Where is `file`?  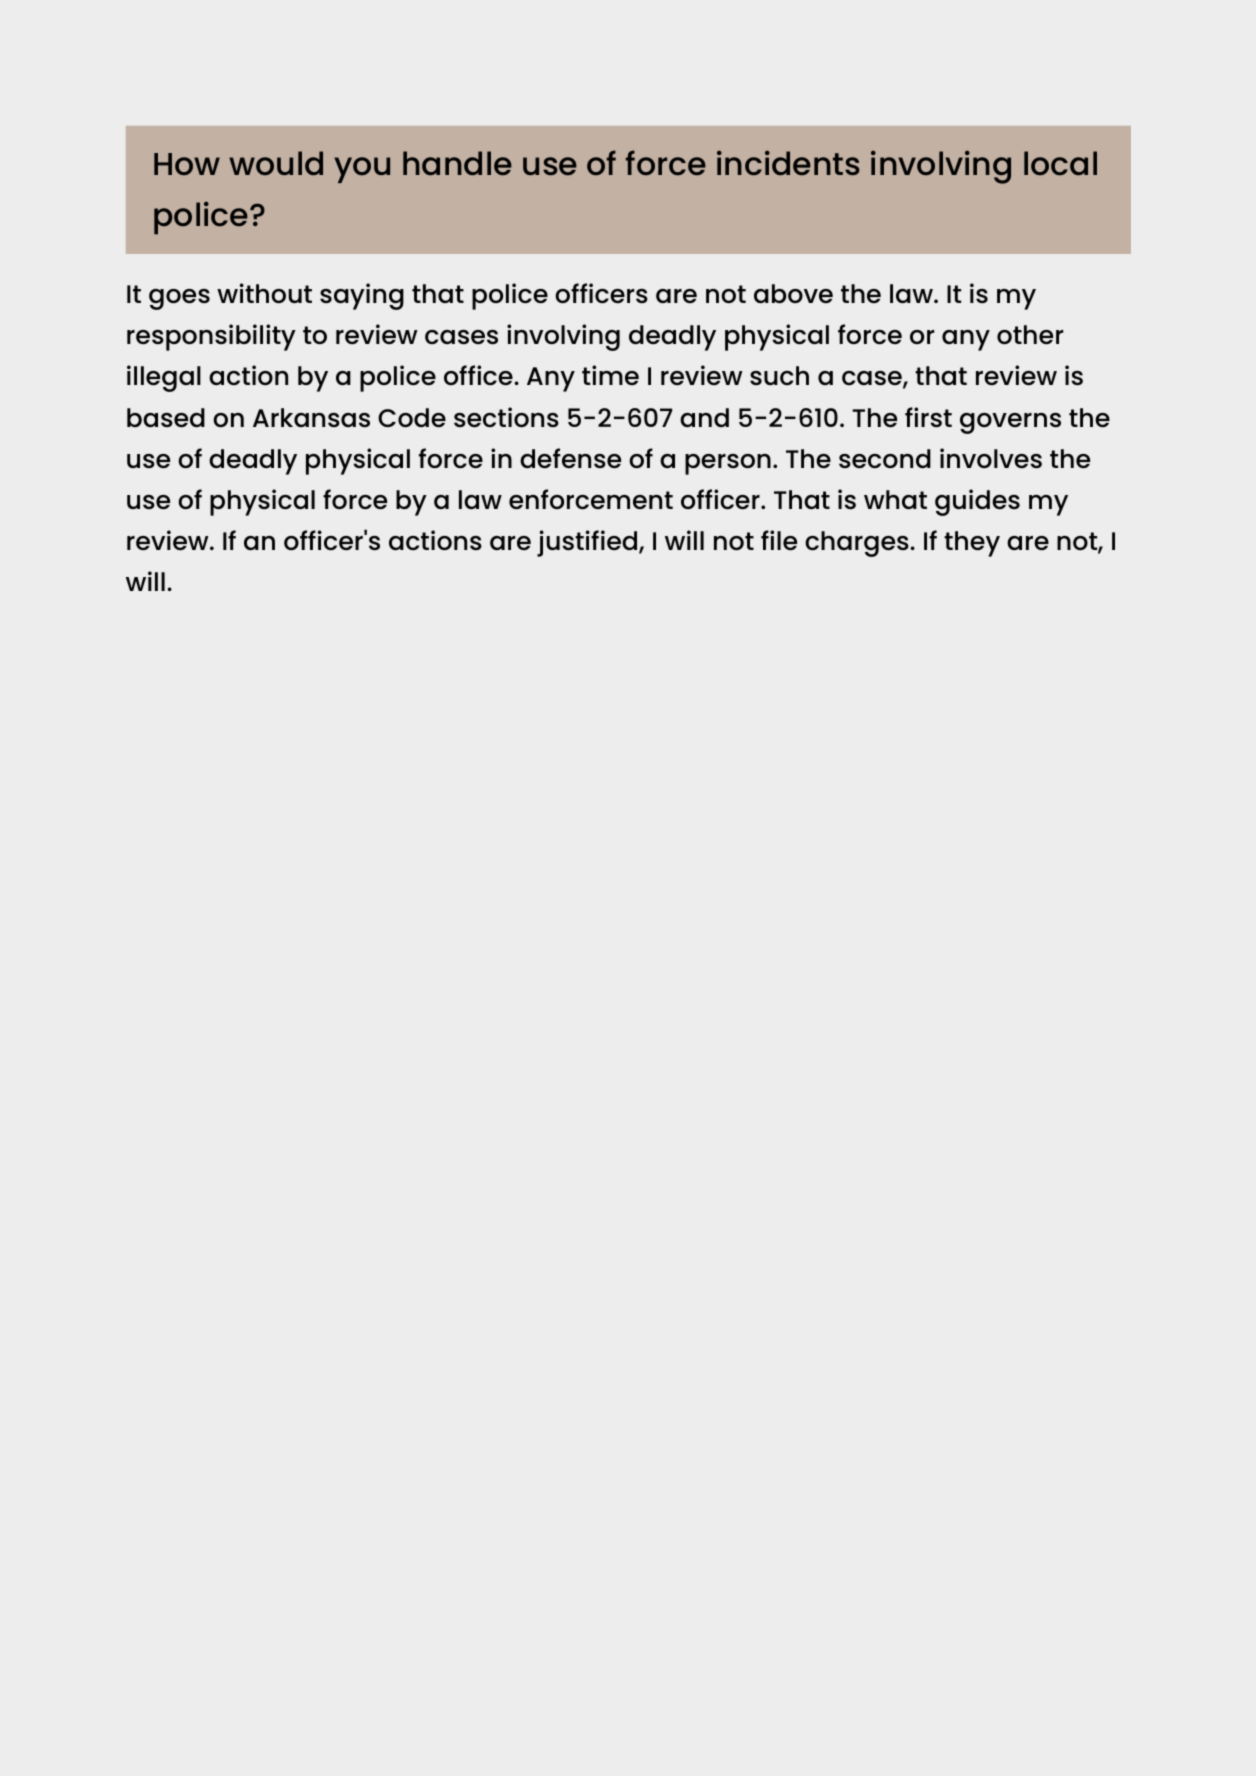 file is located at coordinates (779, 540).
